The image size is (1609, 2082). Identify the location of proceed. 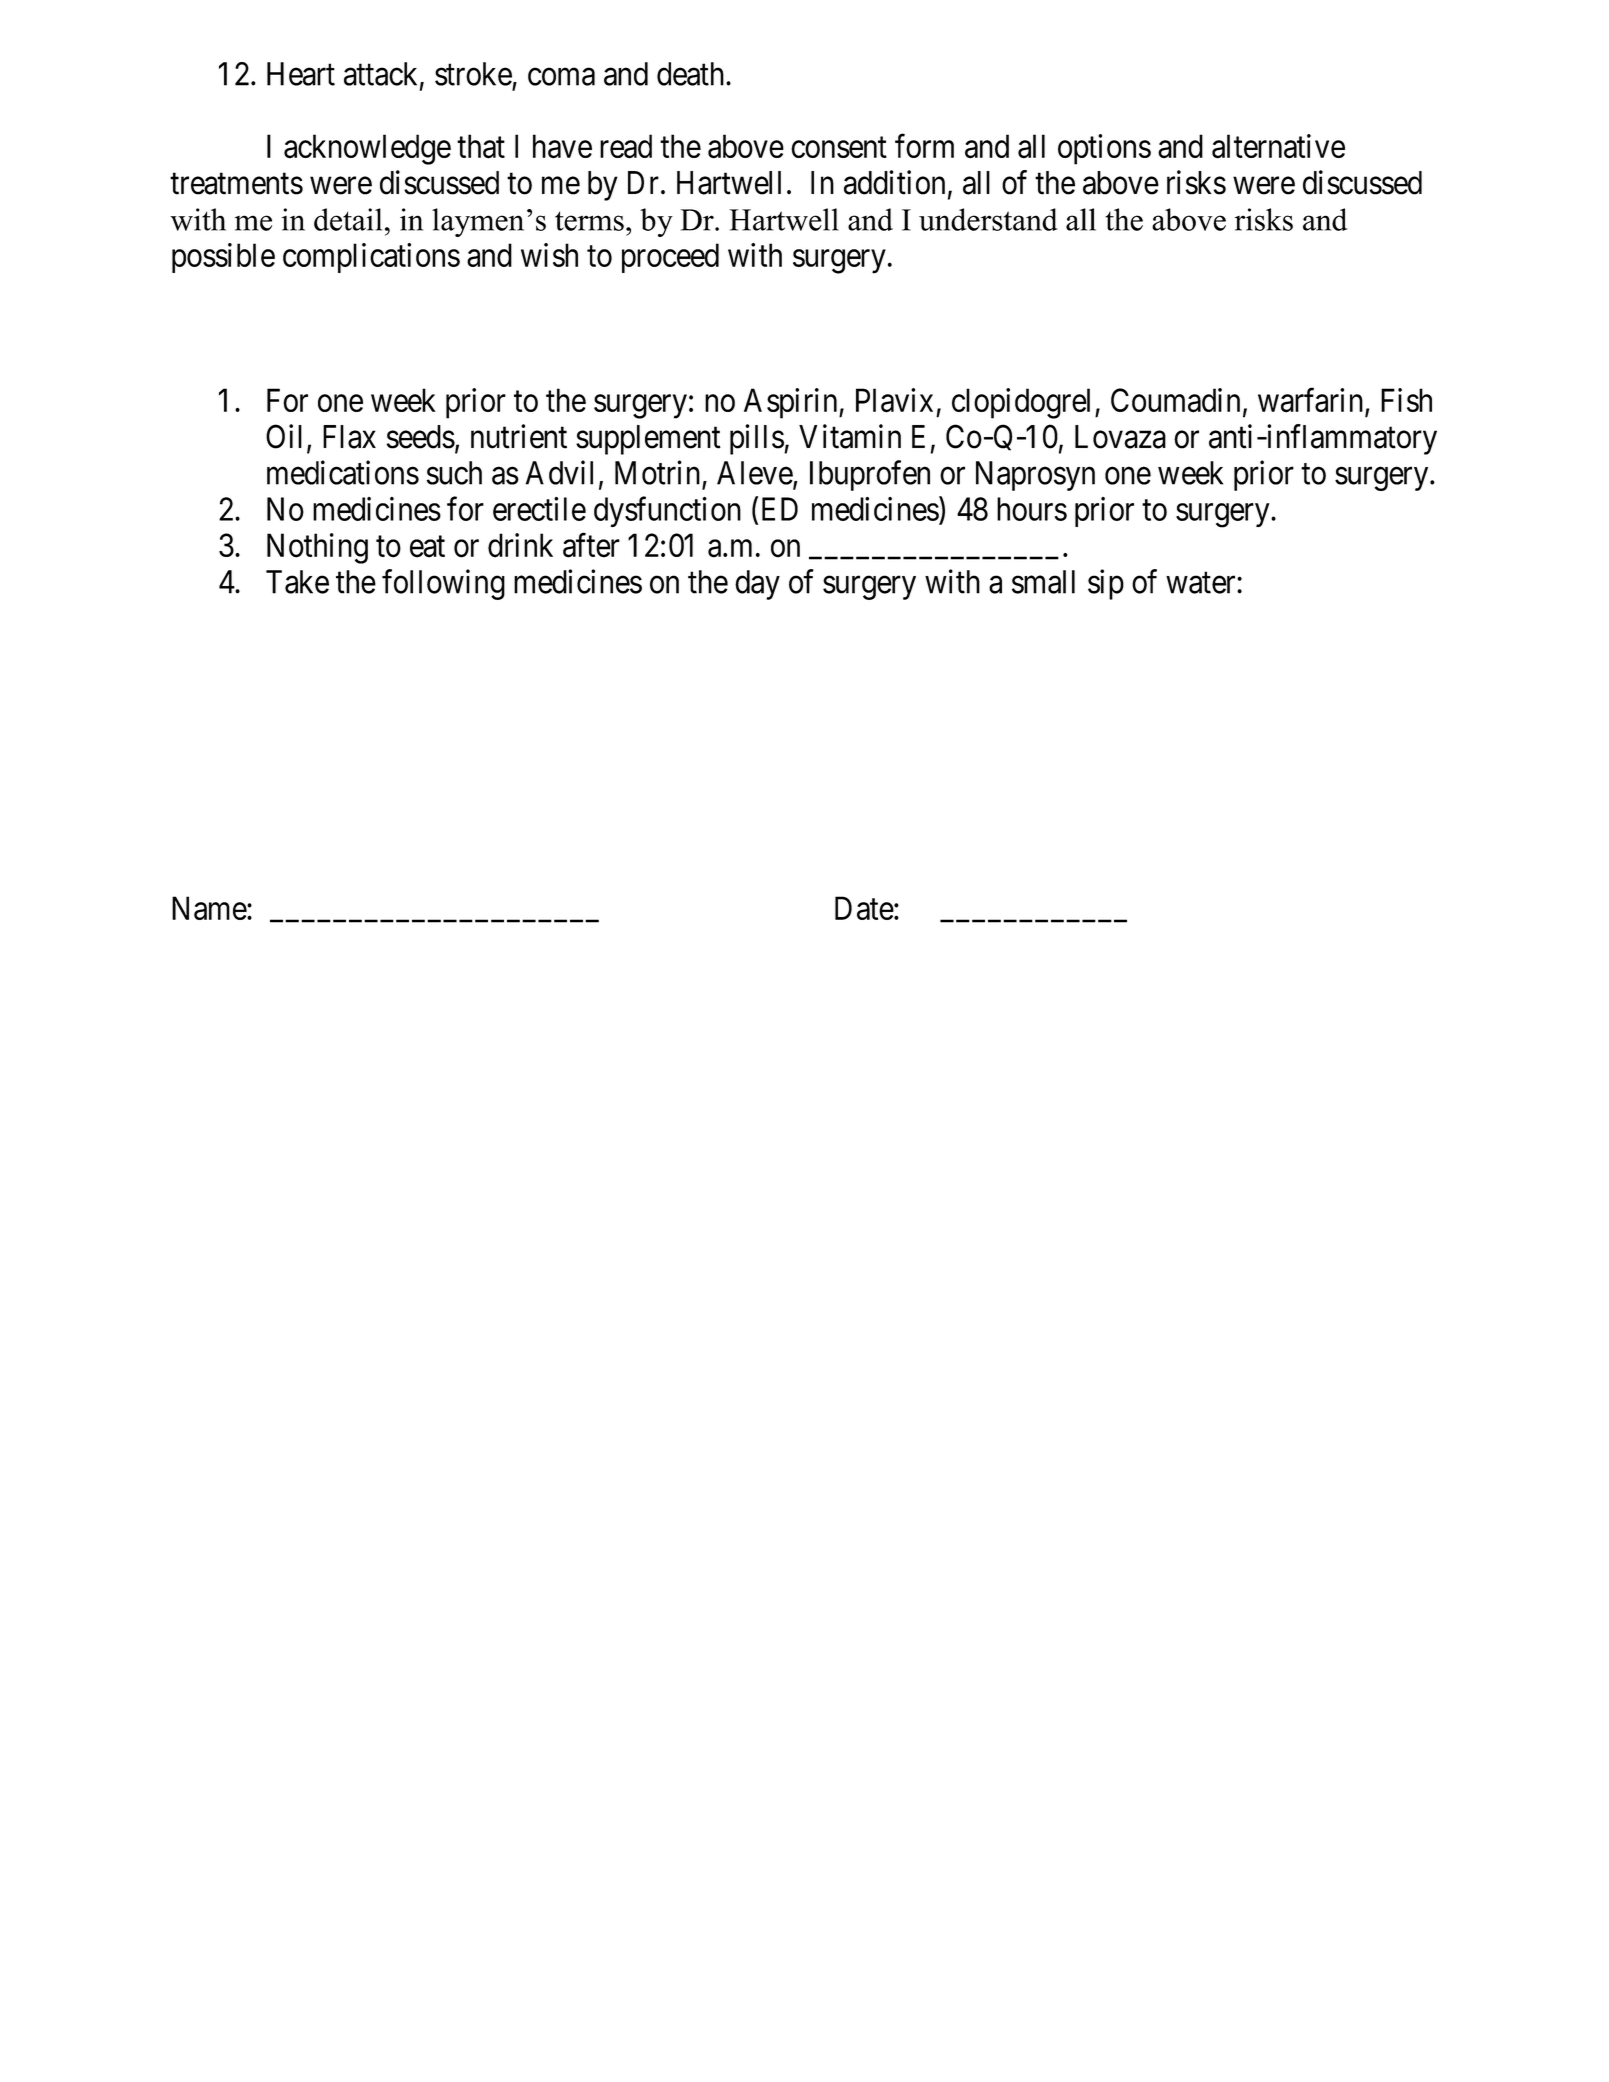
(670, 258).
